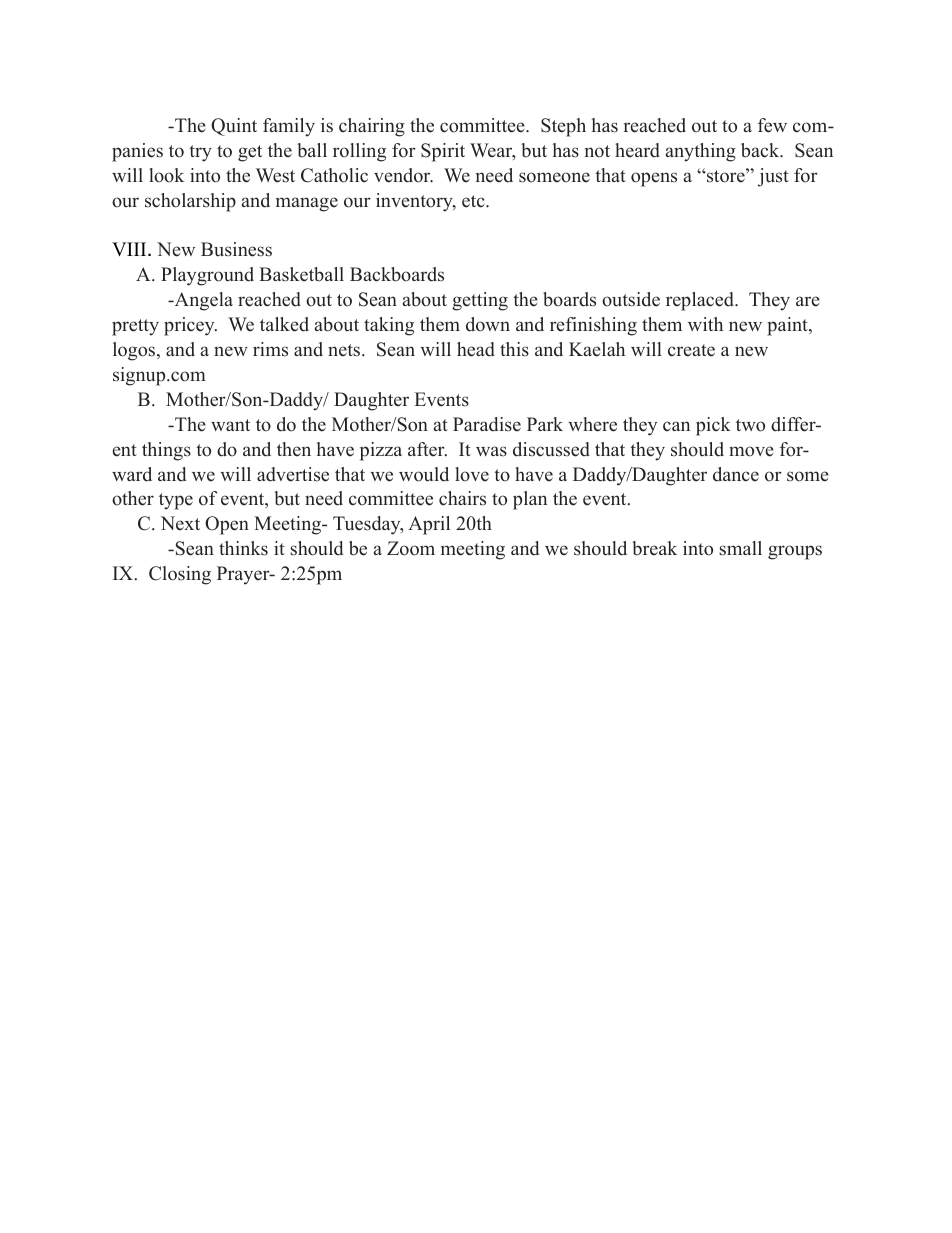 The width and height of the screenshot is (952, 1233). Describe the element at coordinates (243, 548) in the screenshot. I see `thinks` at that location.
